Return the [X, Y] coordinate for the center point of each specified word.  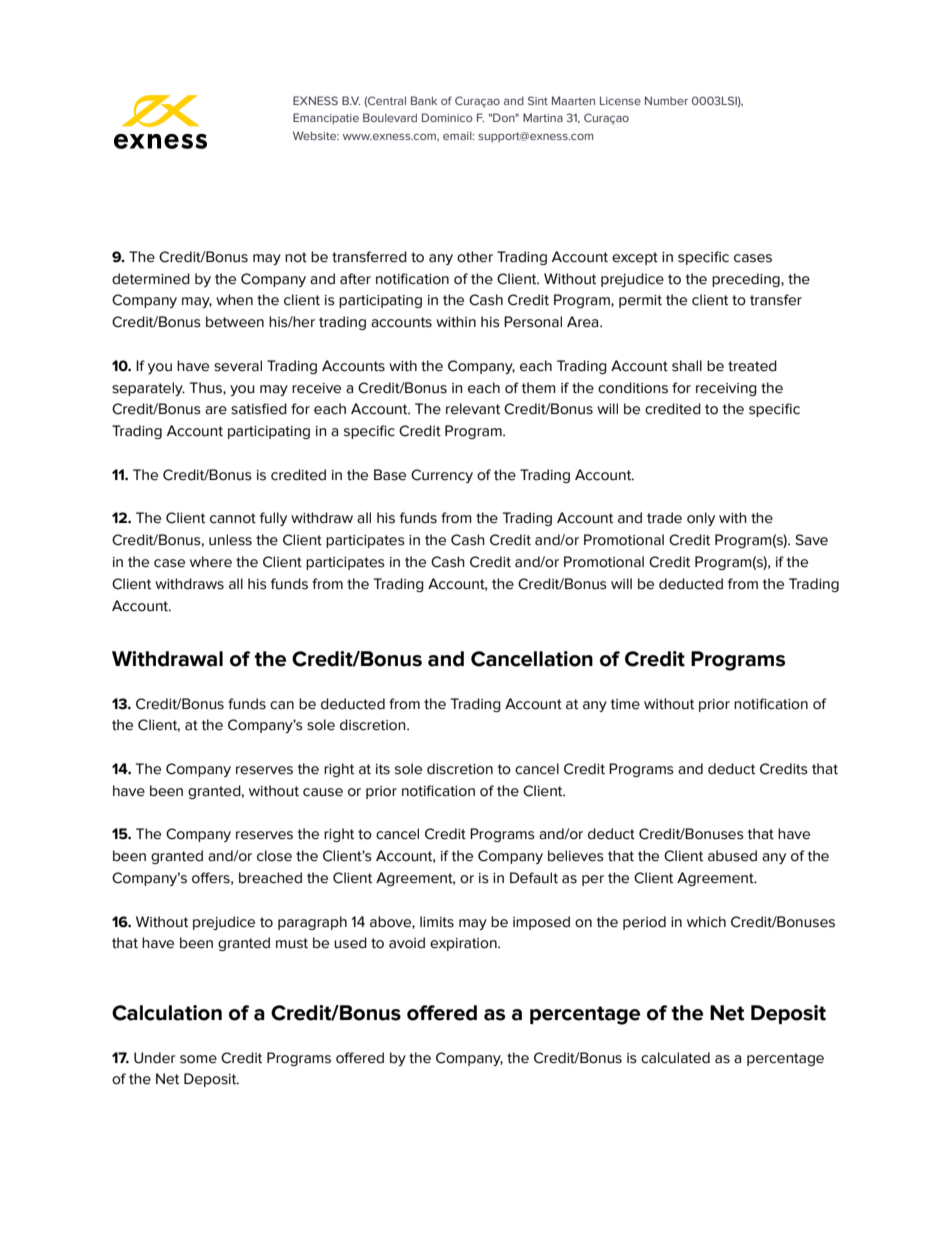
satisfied [259, 409]
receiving [726, 389]
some [198, 1059]
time [625, 704]
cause [323, 792]
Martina [543, 117]
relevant [473, 409]
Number [666, 100]
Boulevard [390, 117]
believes [576, 856]
